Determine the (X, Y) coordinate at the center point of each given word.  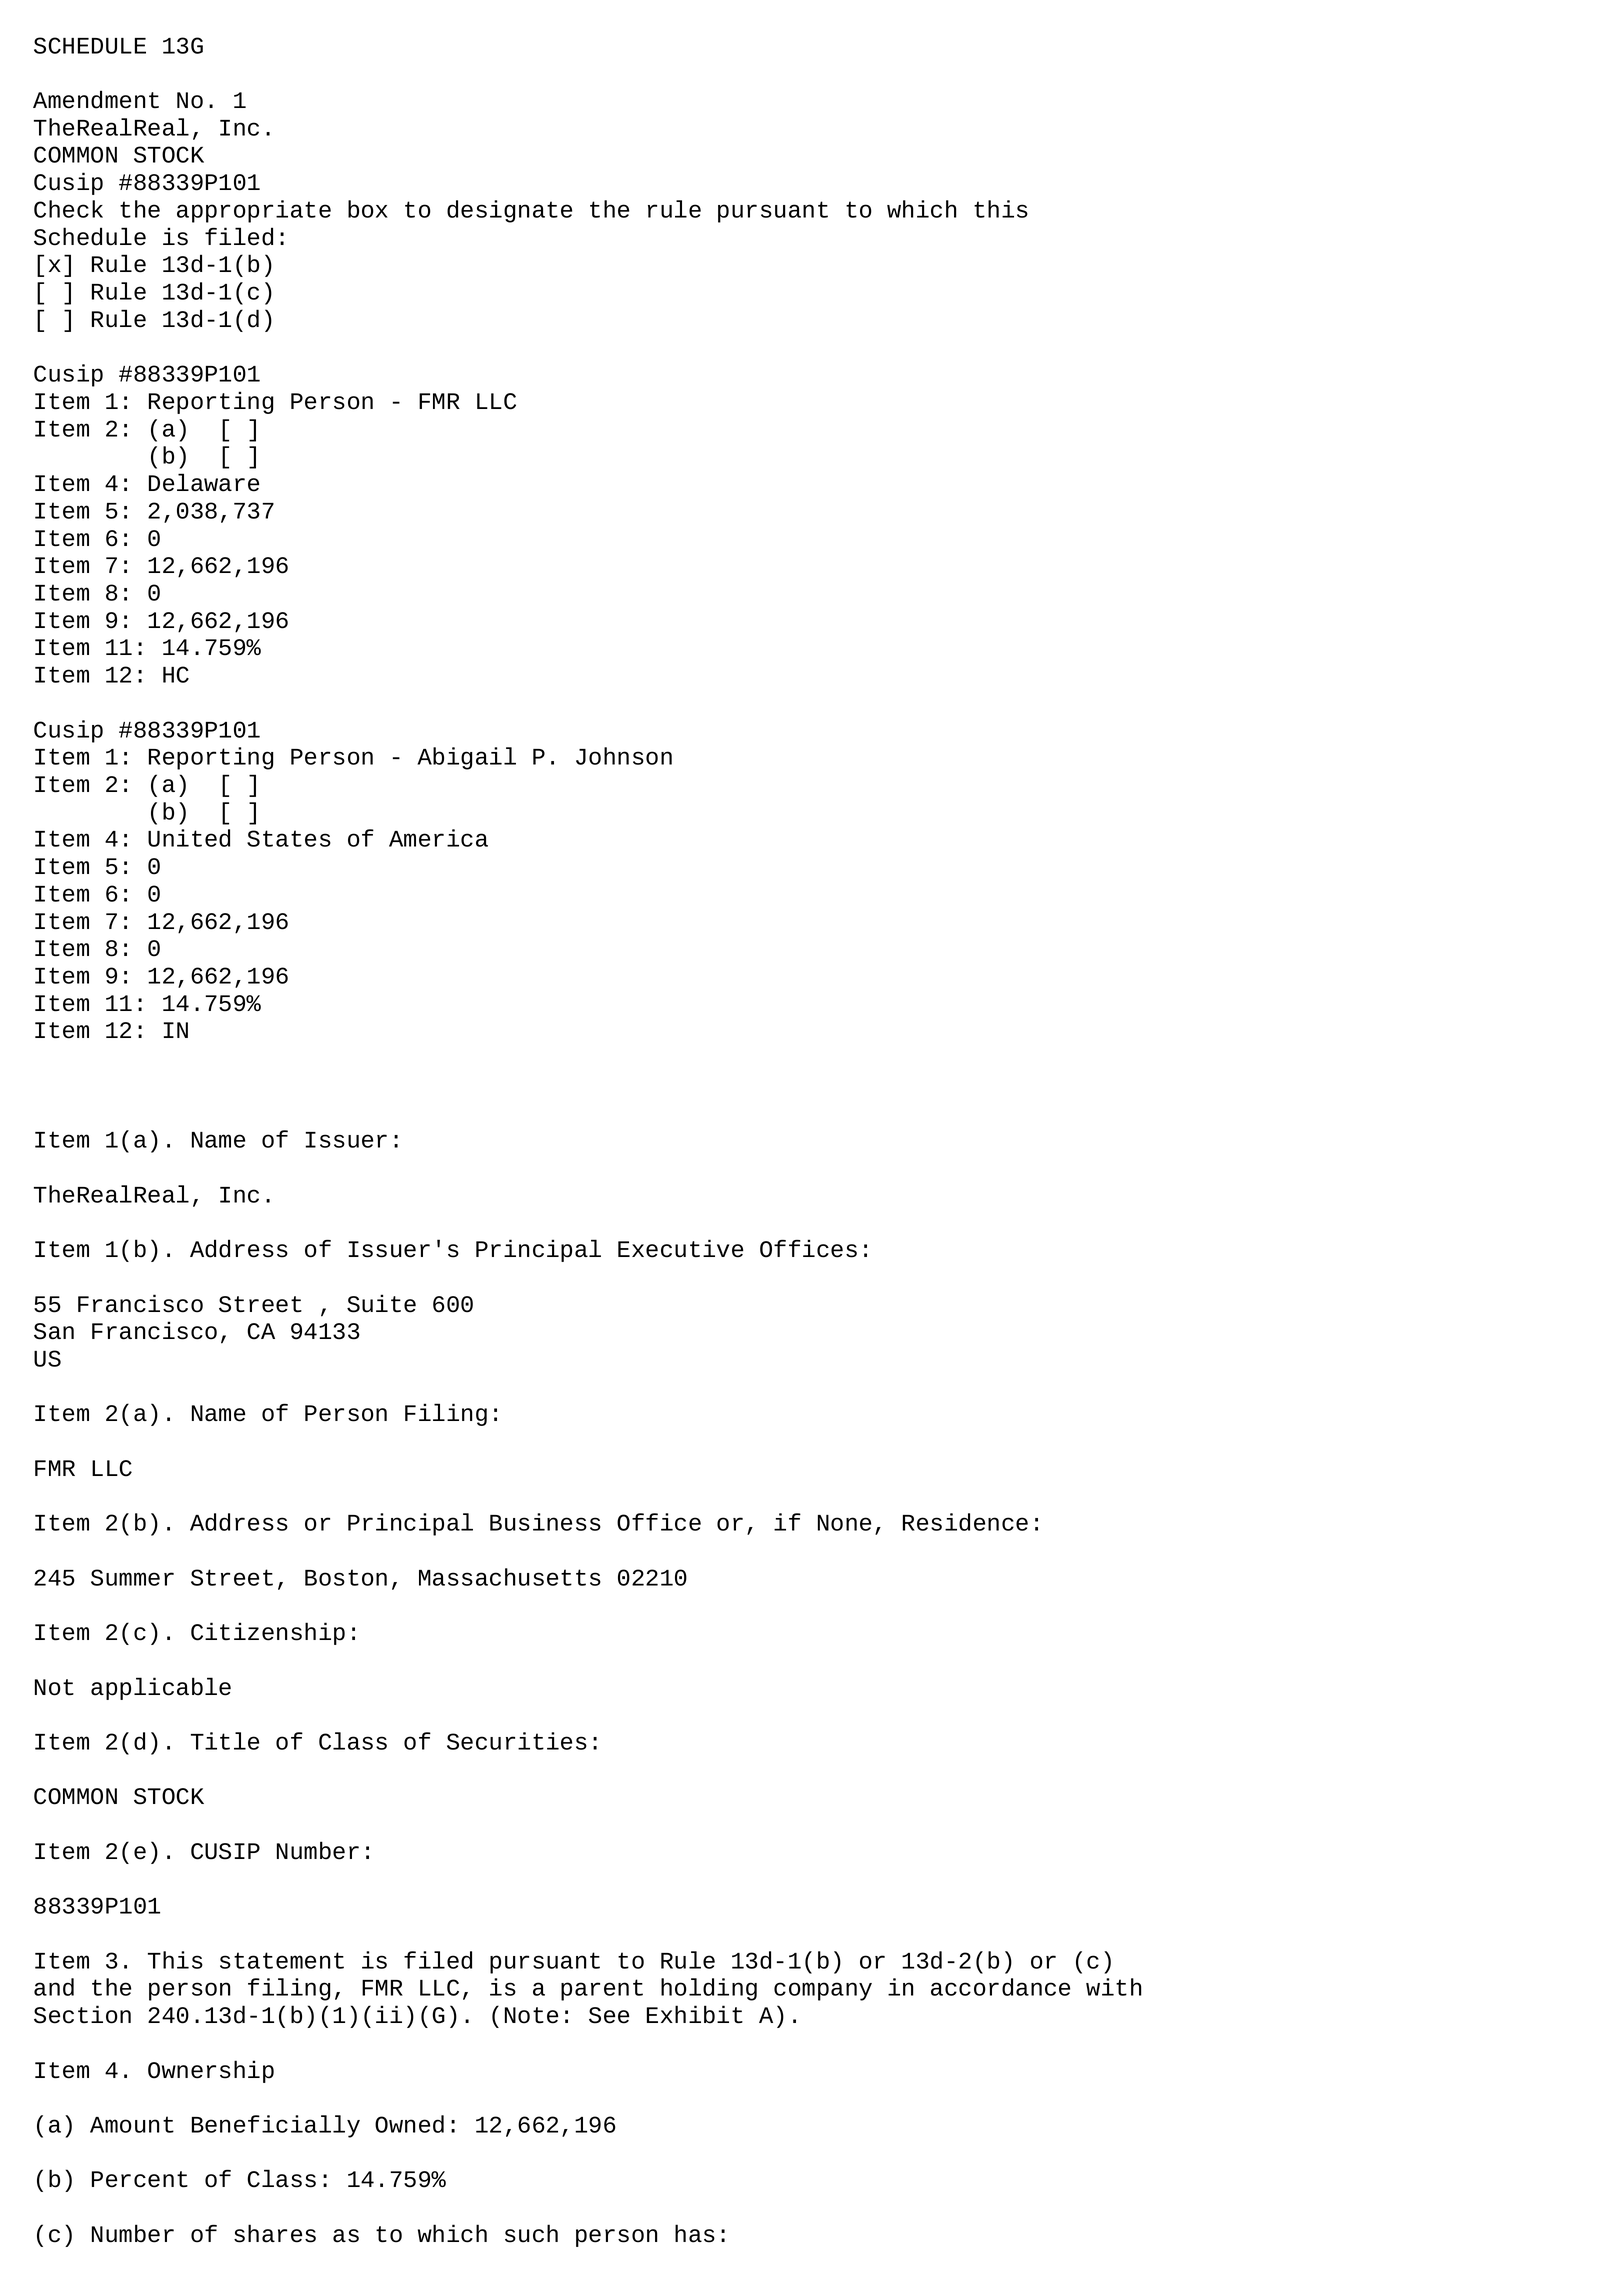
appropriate (254, 211)
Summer (132, 1577)
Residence (965, 1522)
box (368, 209)
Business (545, 1522)
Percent (140, 2179)
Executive (680, 1248)
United (189, 838)
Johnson (624, 756)
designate (509, 211)
